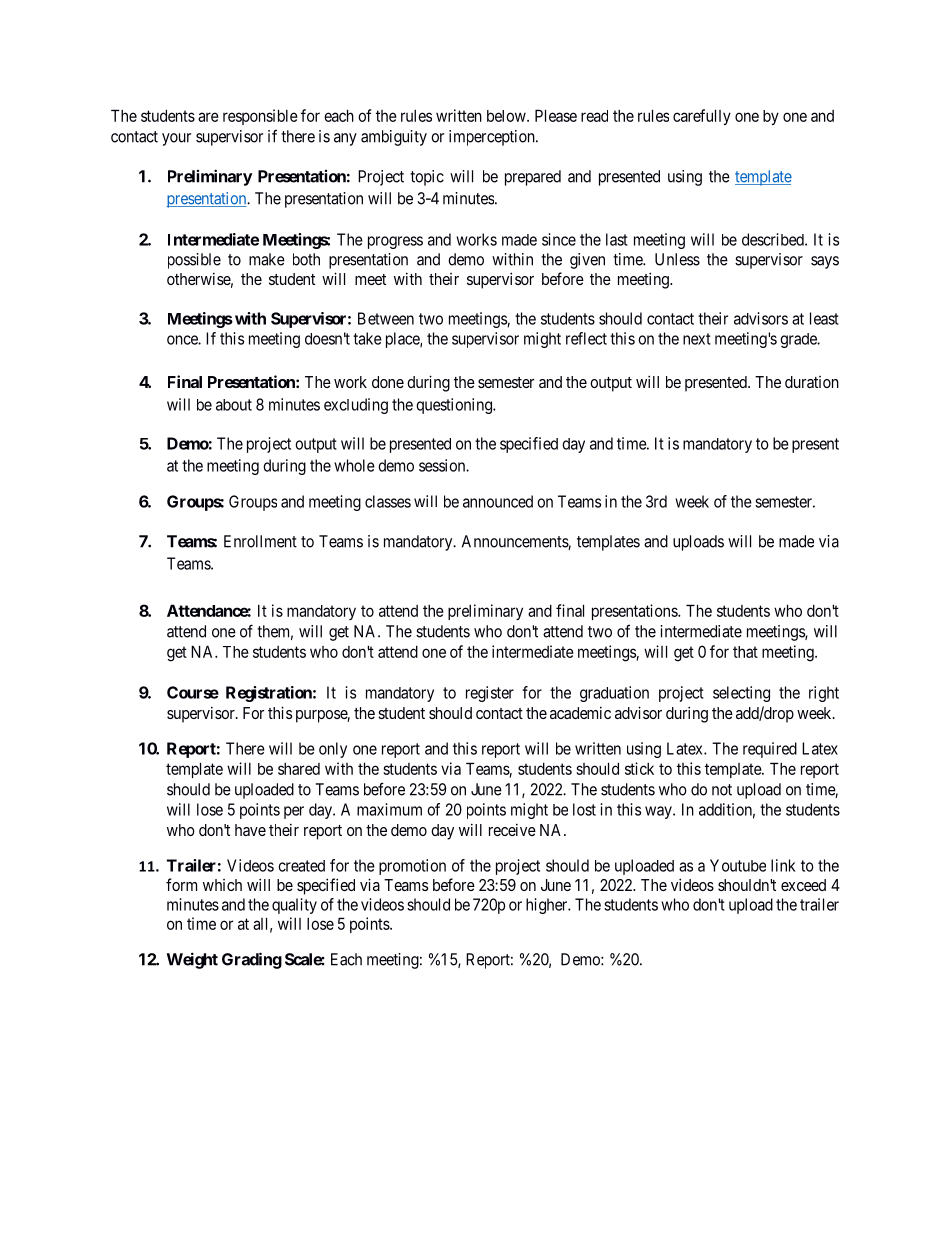  Describe the element at coordinates (260, 541) in the screenshot. I see `Enrollment` at that location.
